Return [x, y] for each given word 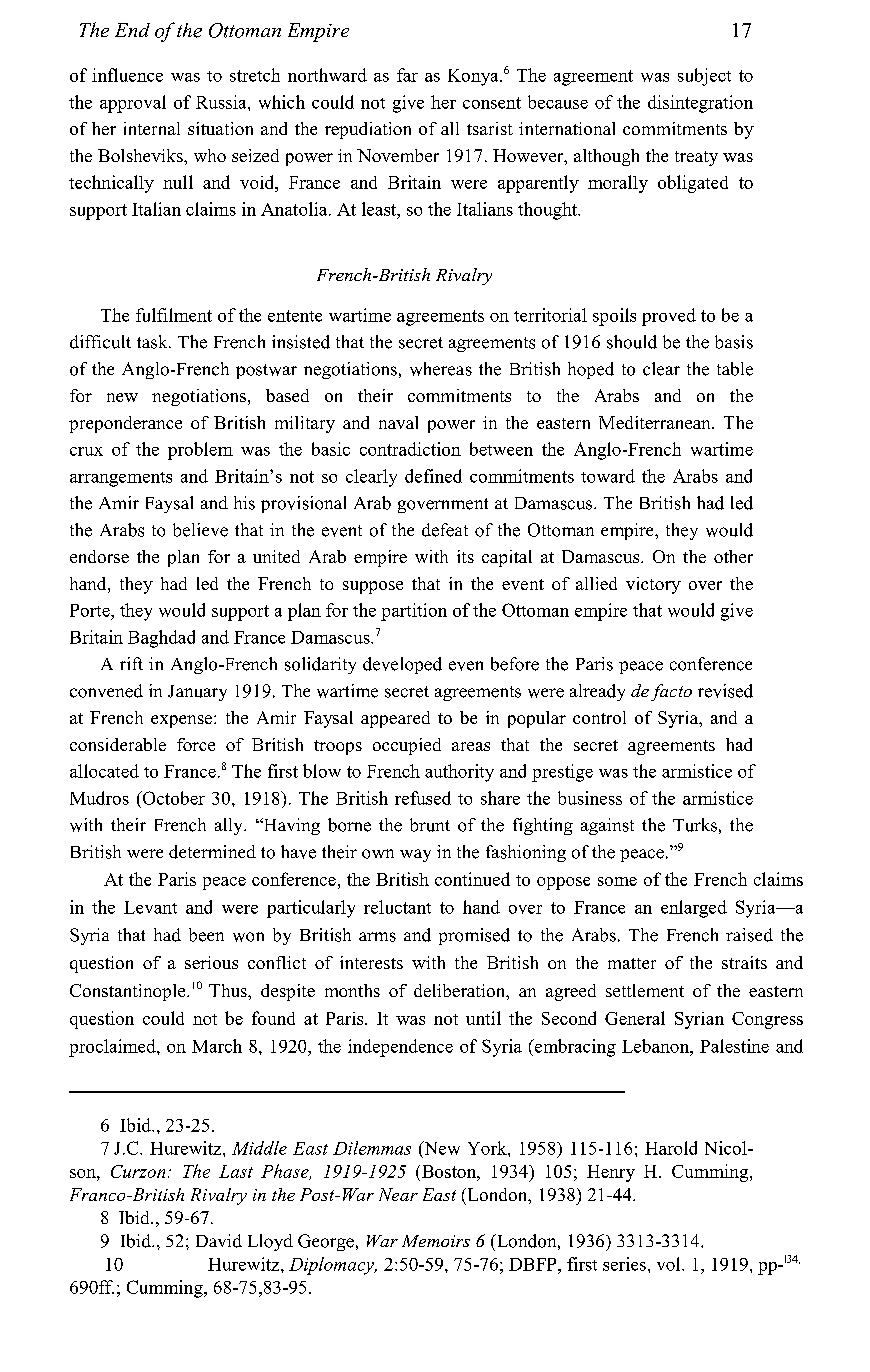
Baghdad [161, 639]
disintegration [700, 104]
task [153, 342]
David [219, 1241]
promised [474, 936]
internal [152, 128]
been [206, 935]
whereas [441, 369]
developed [402, 665]
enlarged [694, 909]
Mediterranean [656, 422]
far [407, 75]
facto [671, 692]
